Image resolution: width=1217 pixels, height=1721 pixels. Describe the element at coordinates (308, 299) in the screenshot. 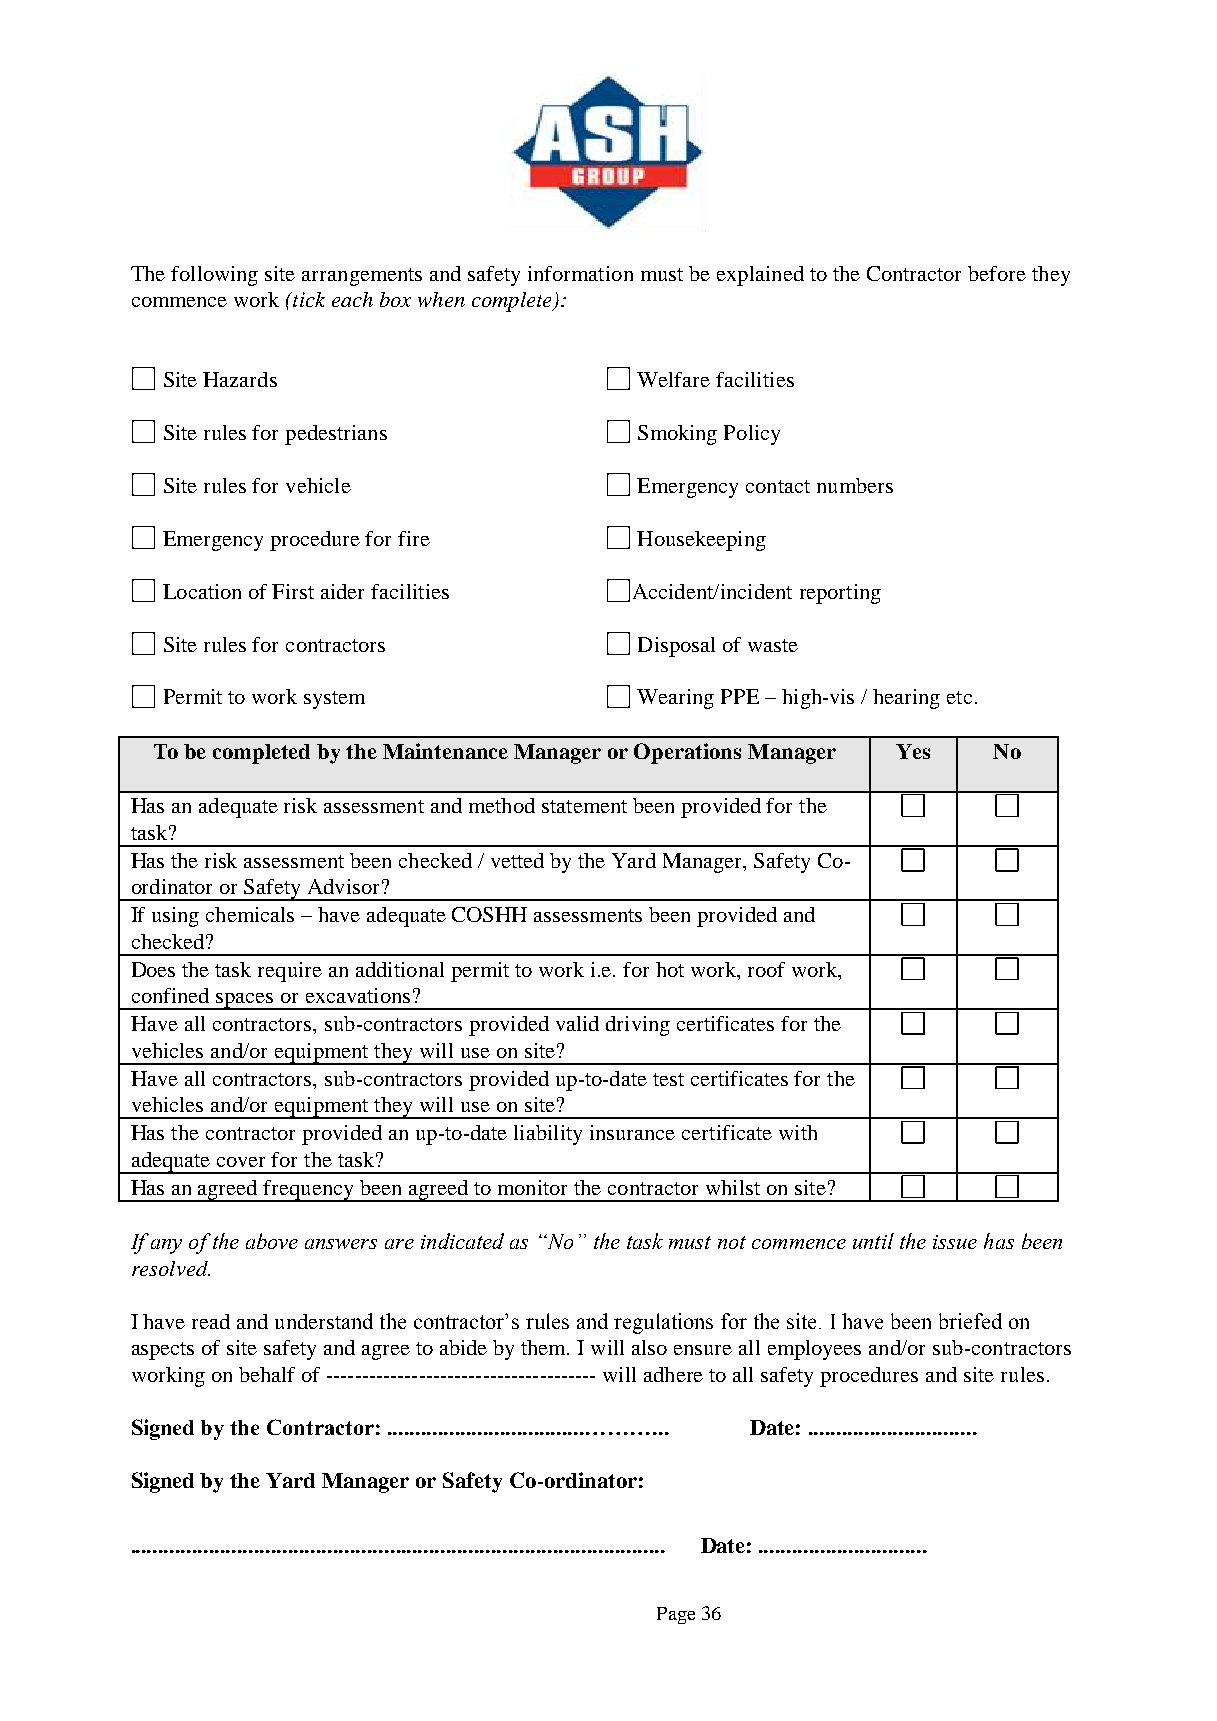

I see `tick` at that location.
